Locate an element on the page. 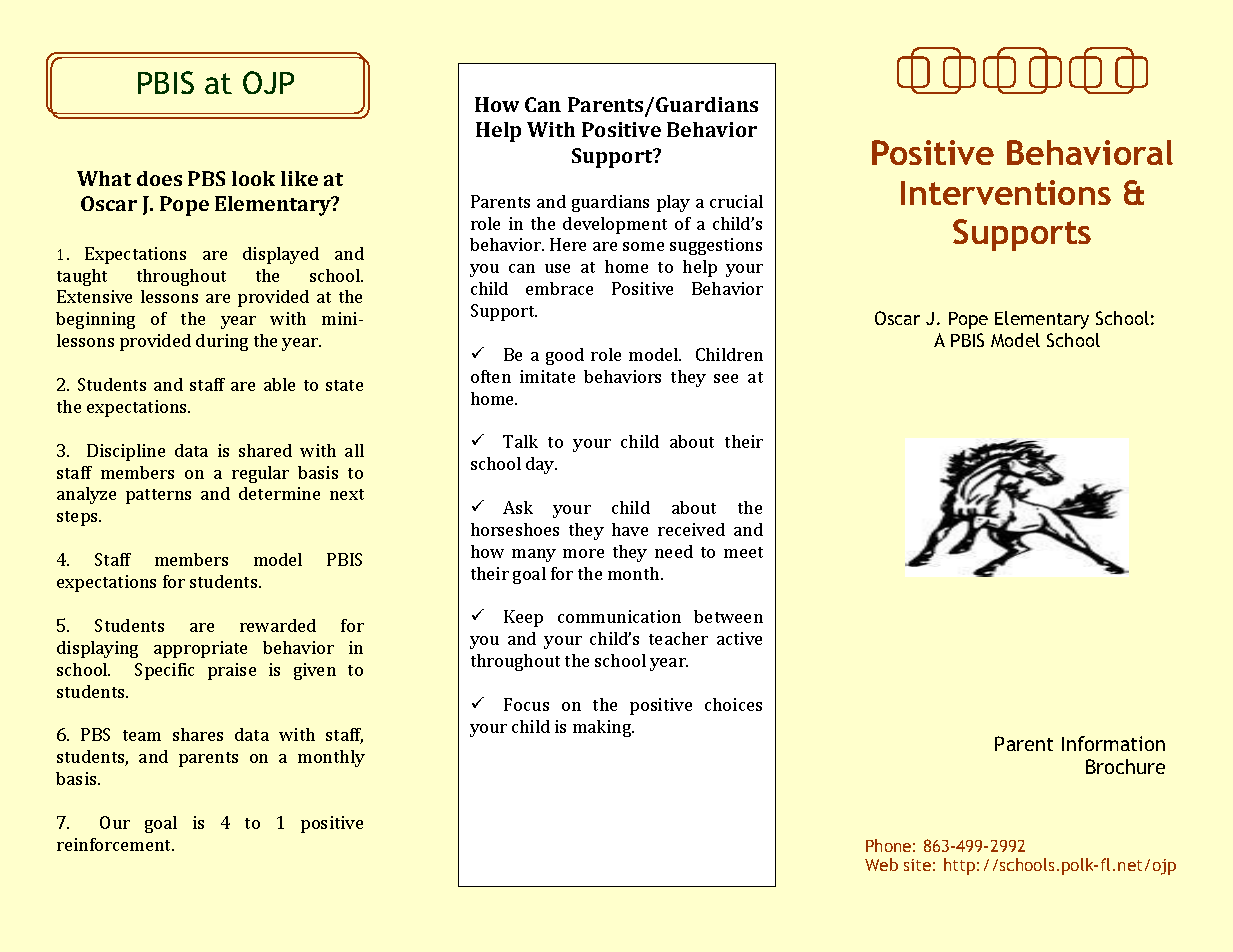 This page has height=952, width=1233. active is located at coordinates (739, 638).
